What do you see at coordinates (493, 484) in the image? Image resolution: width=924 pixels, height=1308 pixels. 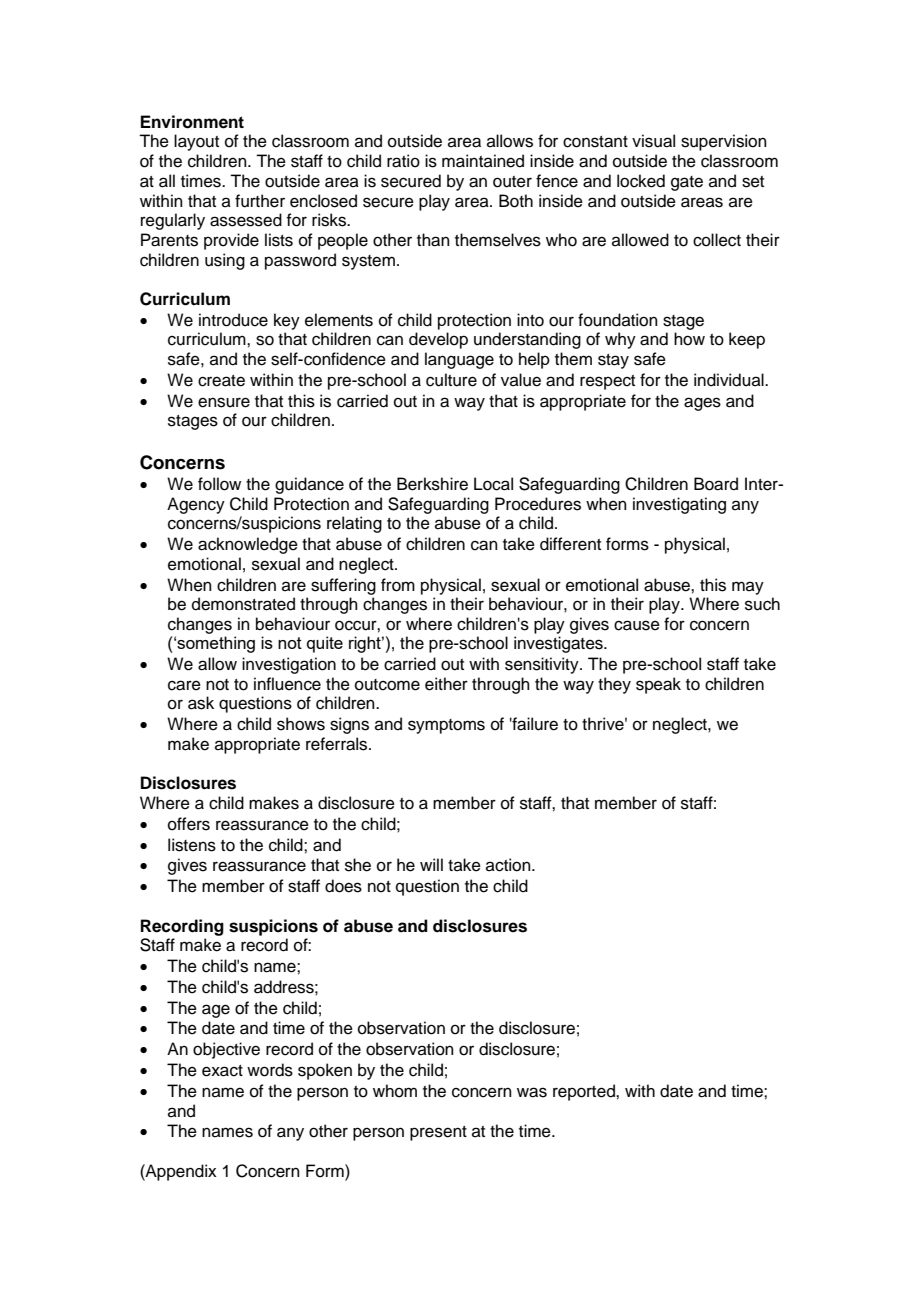 I see `Local` at bounding box center [493, 484].
